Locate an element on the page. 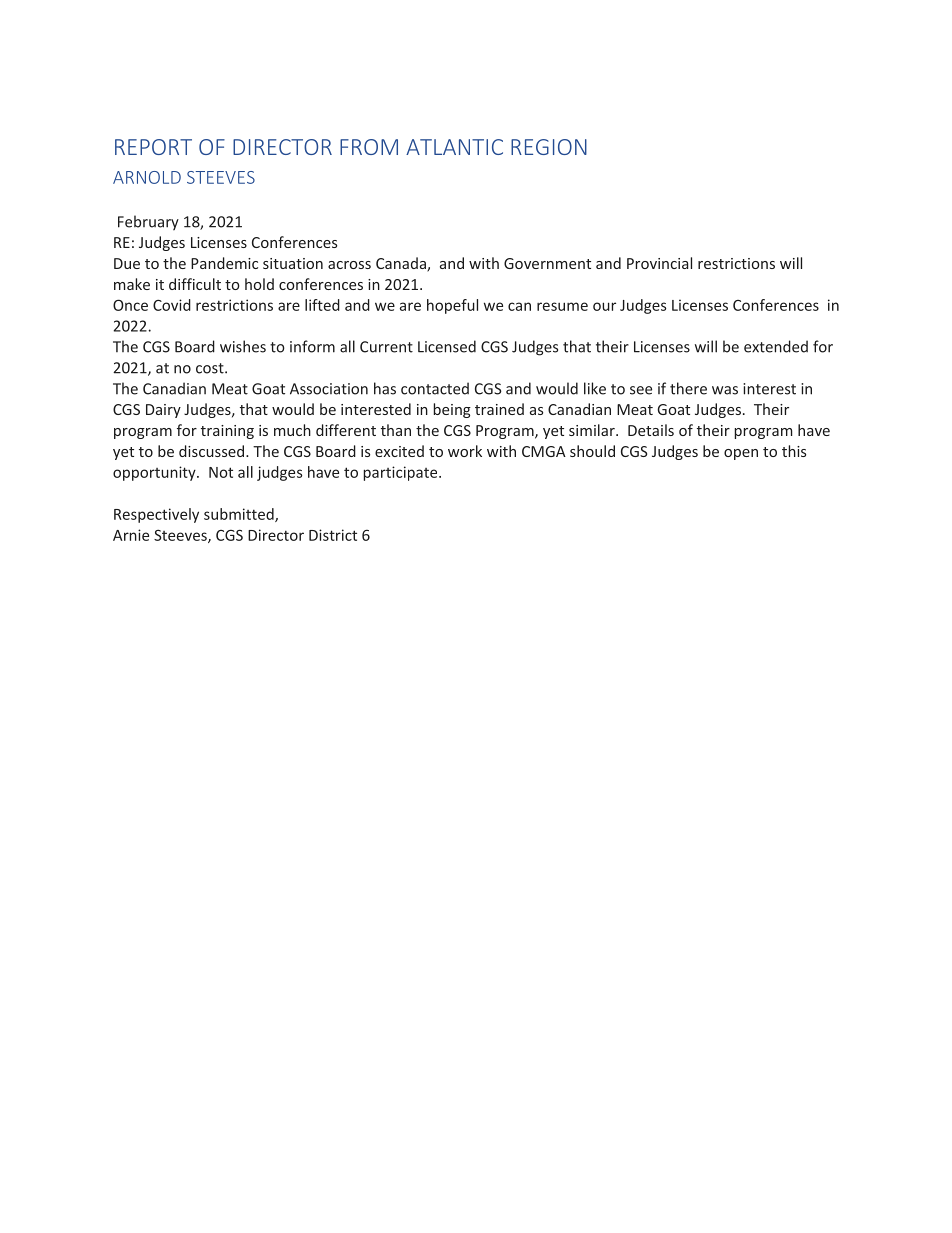 The width and height of the document is (952, 1233). open is located at coordinates (741, 454).
